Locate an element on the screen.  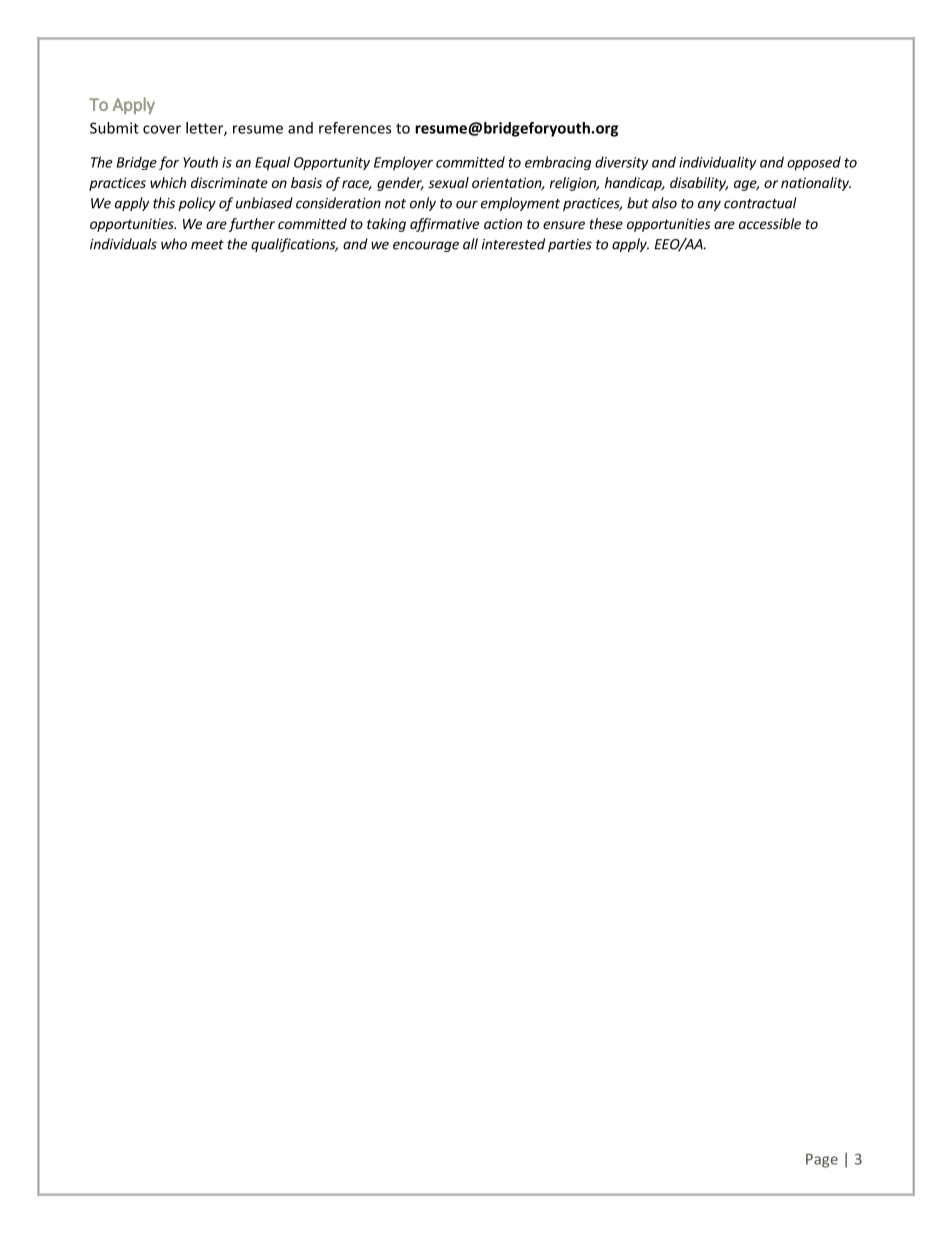
all is located at coordinates (470, 244).
